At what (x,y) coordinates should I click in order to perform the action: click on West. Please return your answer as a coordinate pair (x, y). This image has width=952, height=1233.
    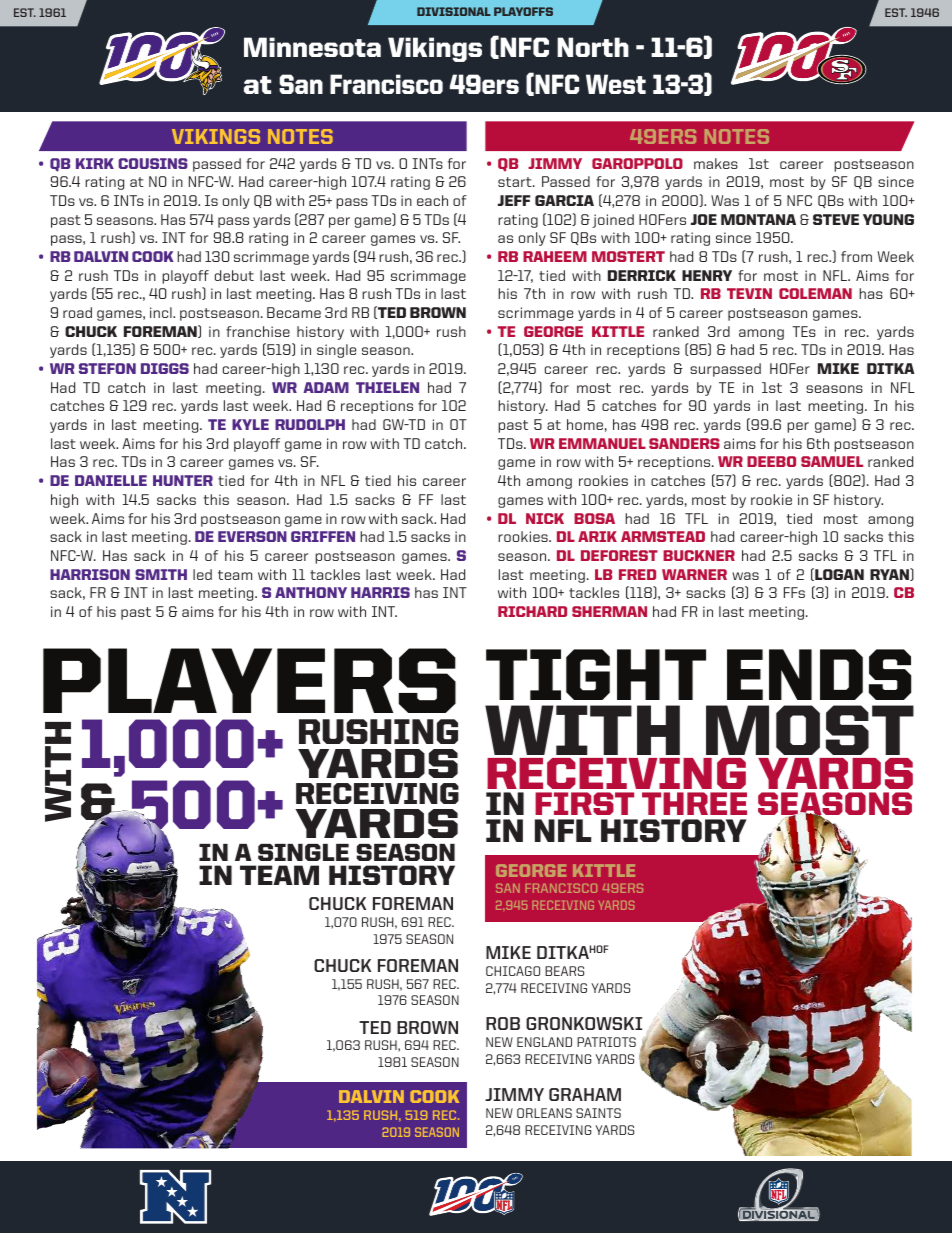
    Looking at the image, I should click on (616, 84).
